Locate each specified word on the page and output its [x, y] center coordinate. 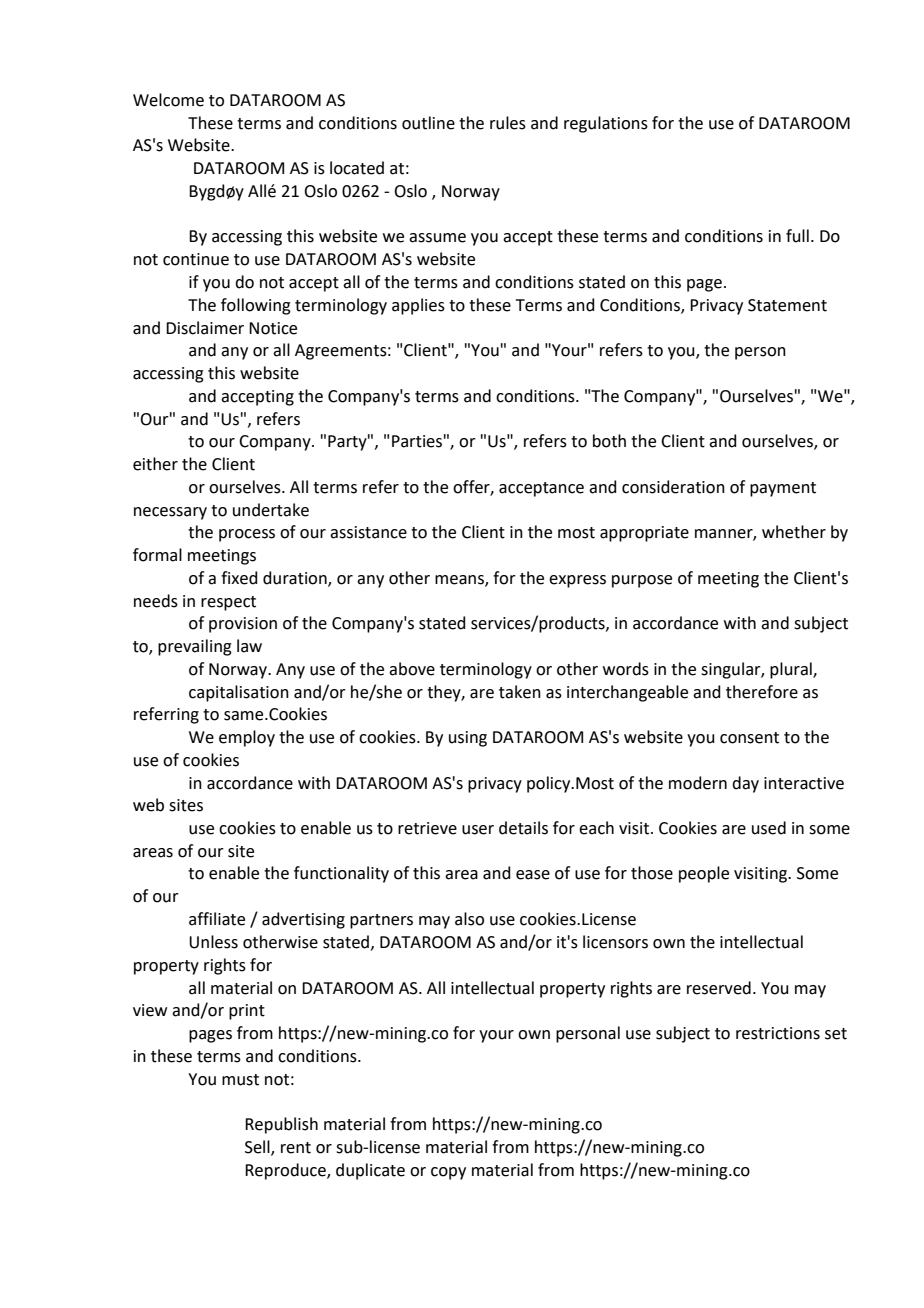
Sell [258, 1147]
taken [520, 692]
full [797, 236]
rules [508, 123]
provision [243, 625]
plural [792, 670]
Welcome [168, 100]
